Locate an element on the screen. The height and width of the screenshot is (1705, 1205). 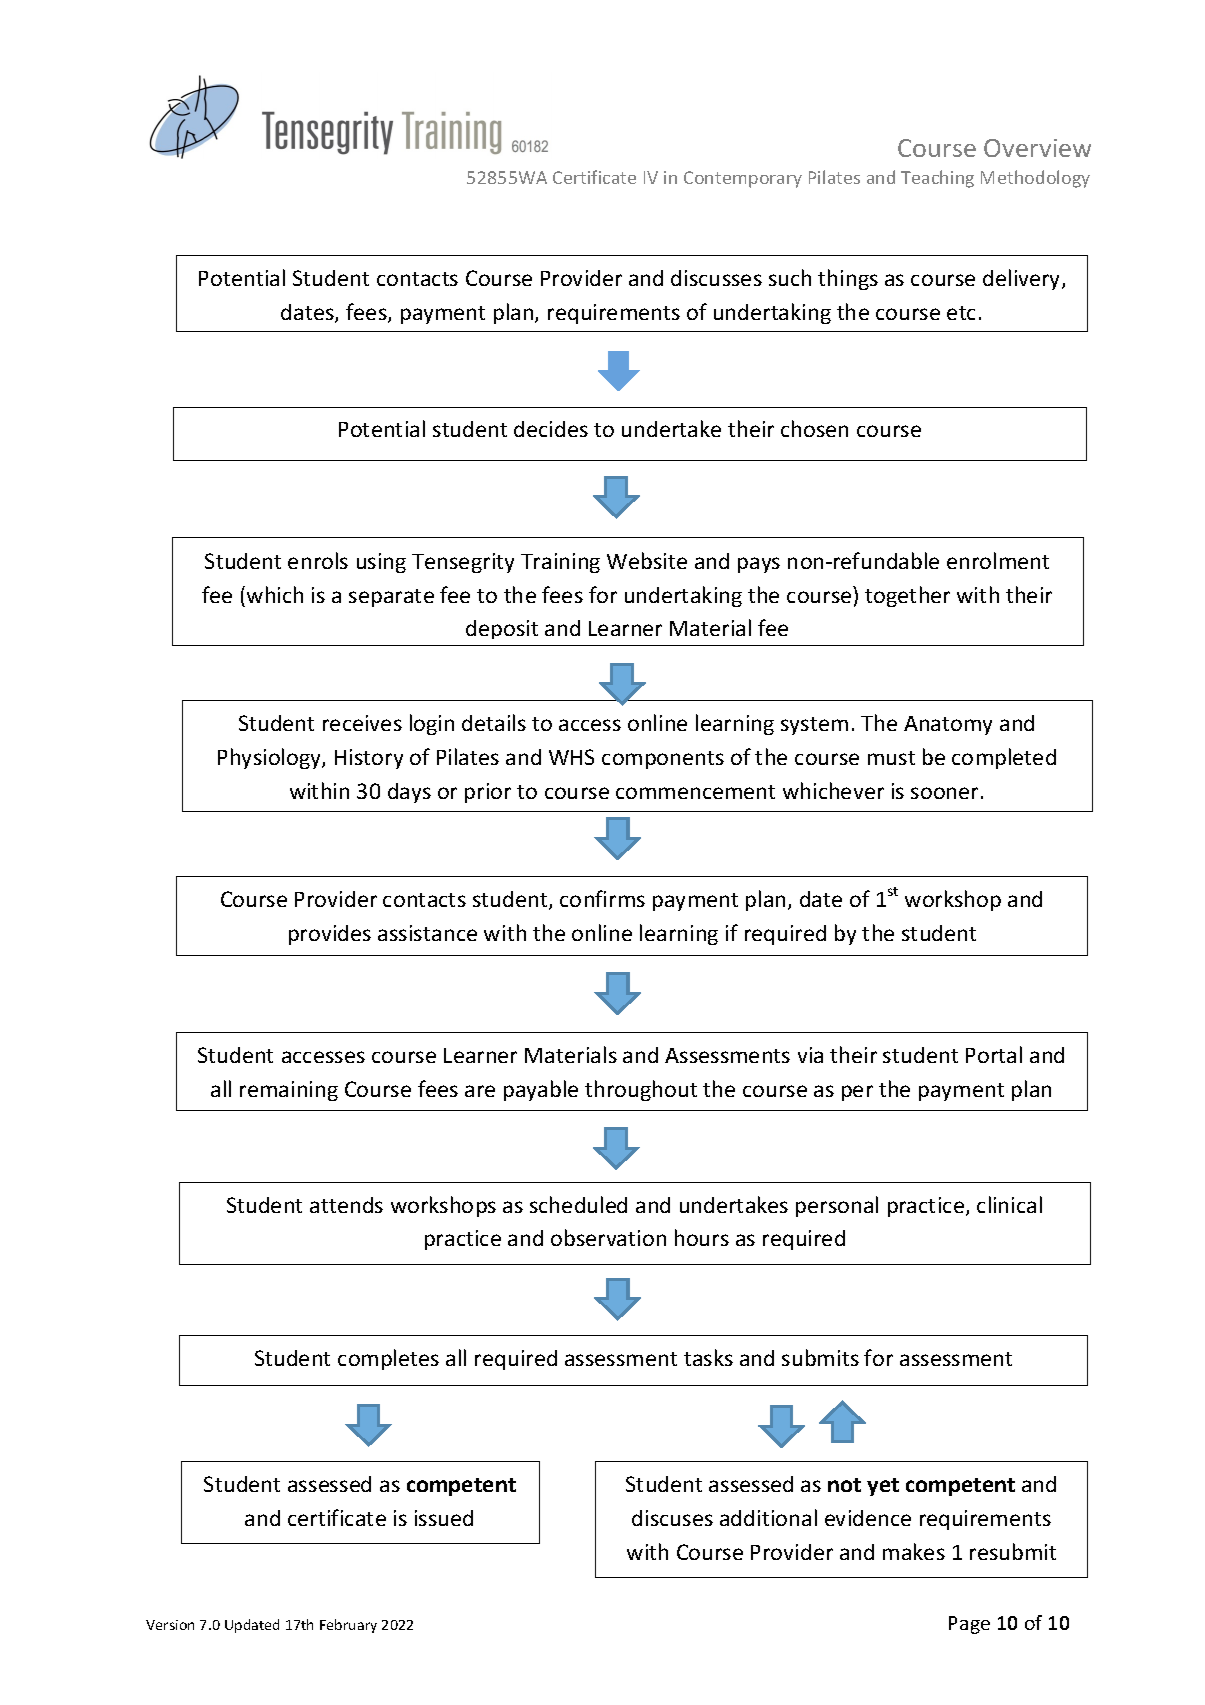
Contemporary is located at coordinates (743, 179).
